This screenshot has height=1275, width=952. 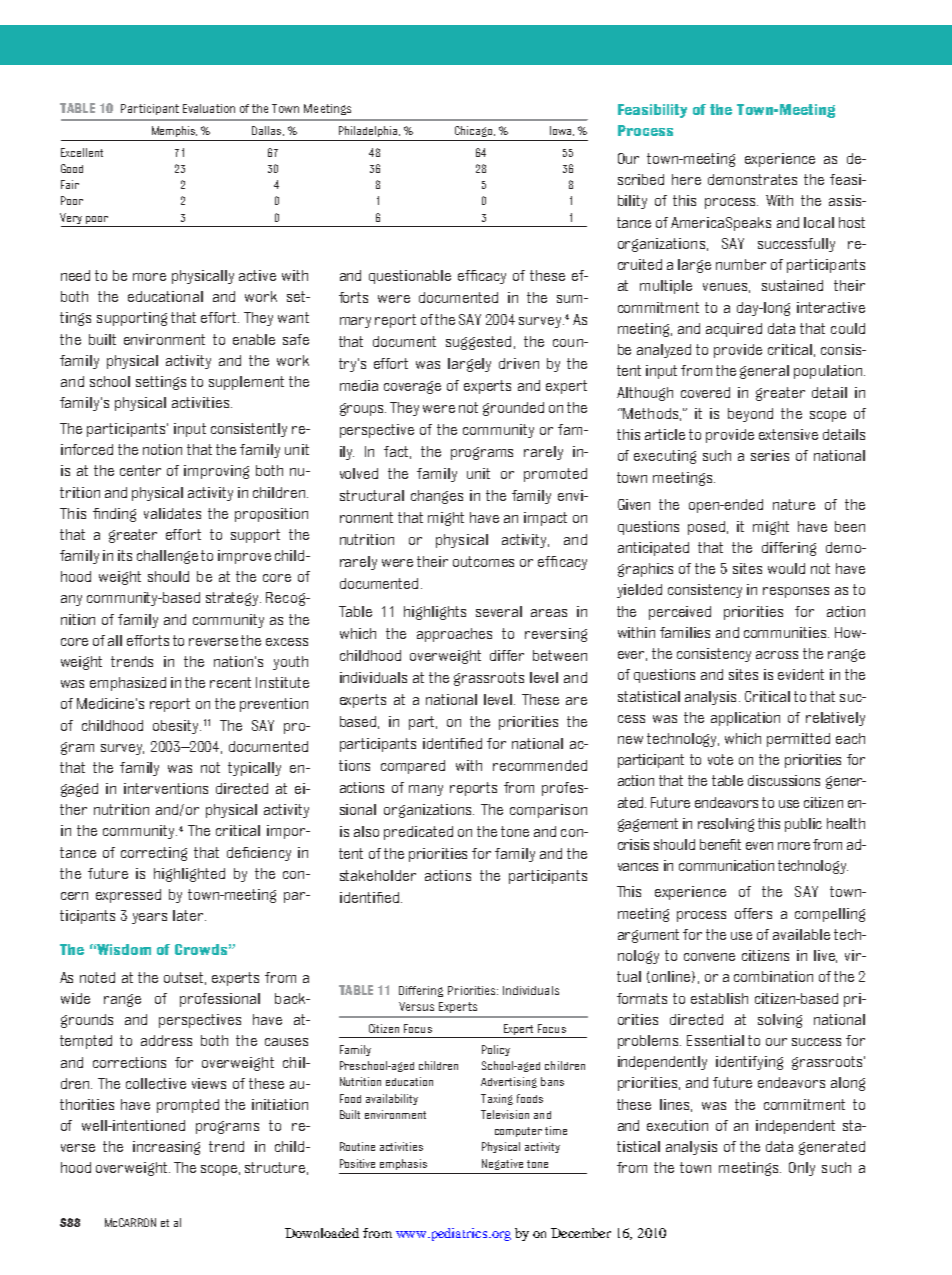 What do you see at coordinates (777, 655) in the screenshot?
I see `across` at bounding box center [777, 655].
